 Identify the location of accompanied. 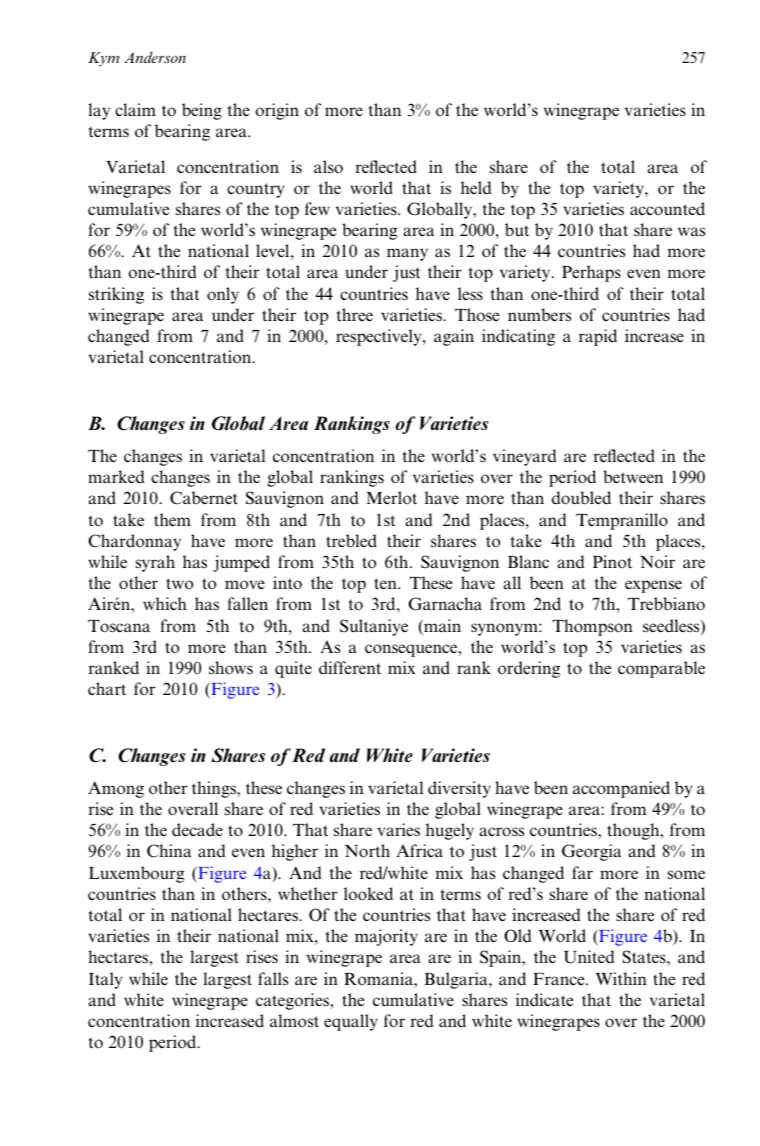
(621, 789).
